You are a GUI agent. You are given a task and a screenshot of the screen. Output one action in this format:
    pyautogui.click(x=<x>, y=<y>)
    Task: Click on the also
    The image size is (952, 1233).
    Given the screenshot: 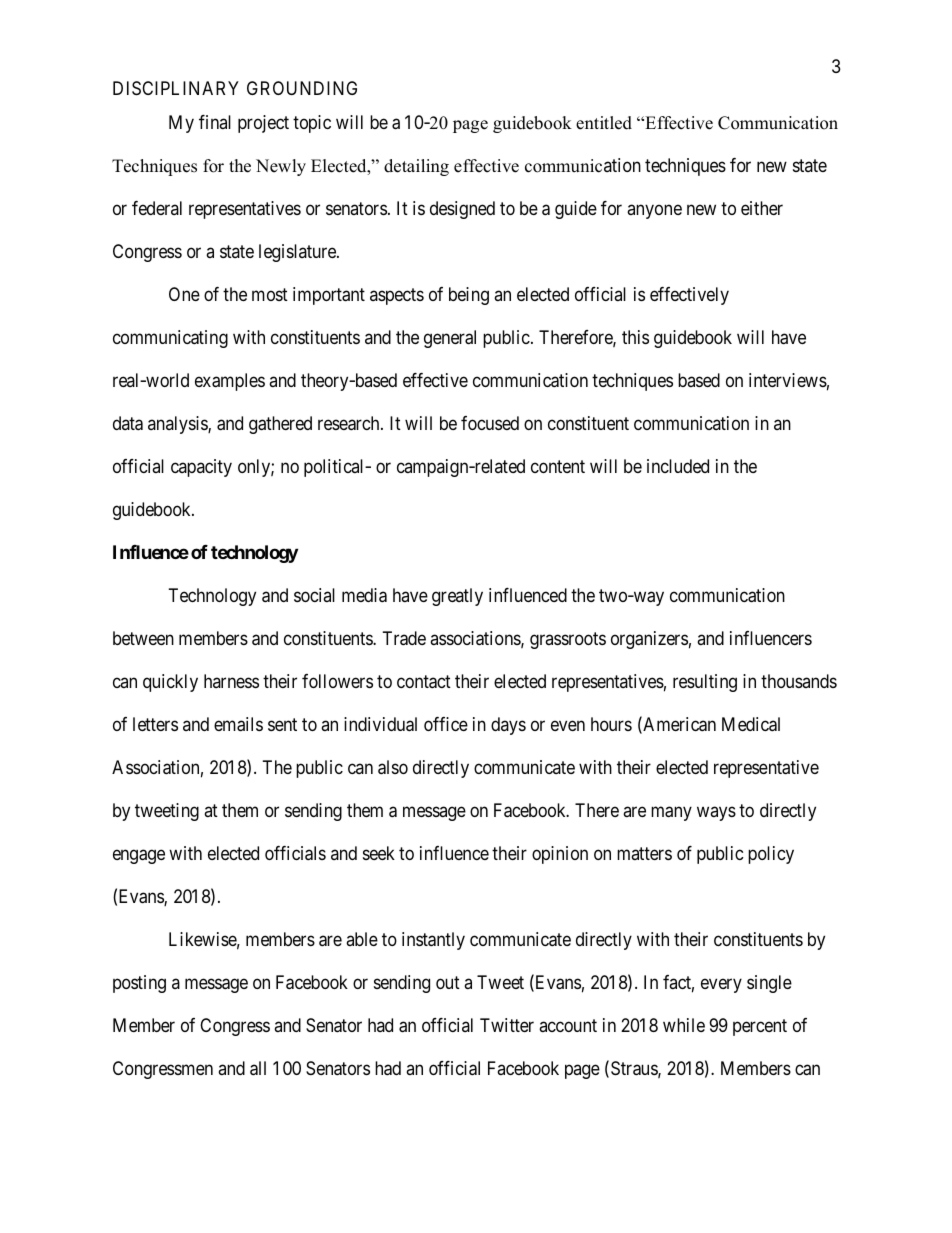 What is the action you would take?
    pyautogui.click(x=393, y=767)
